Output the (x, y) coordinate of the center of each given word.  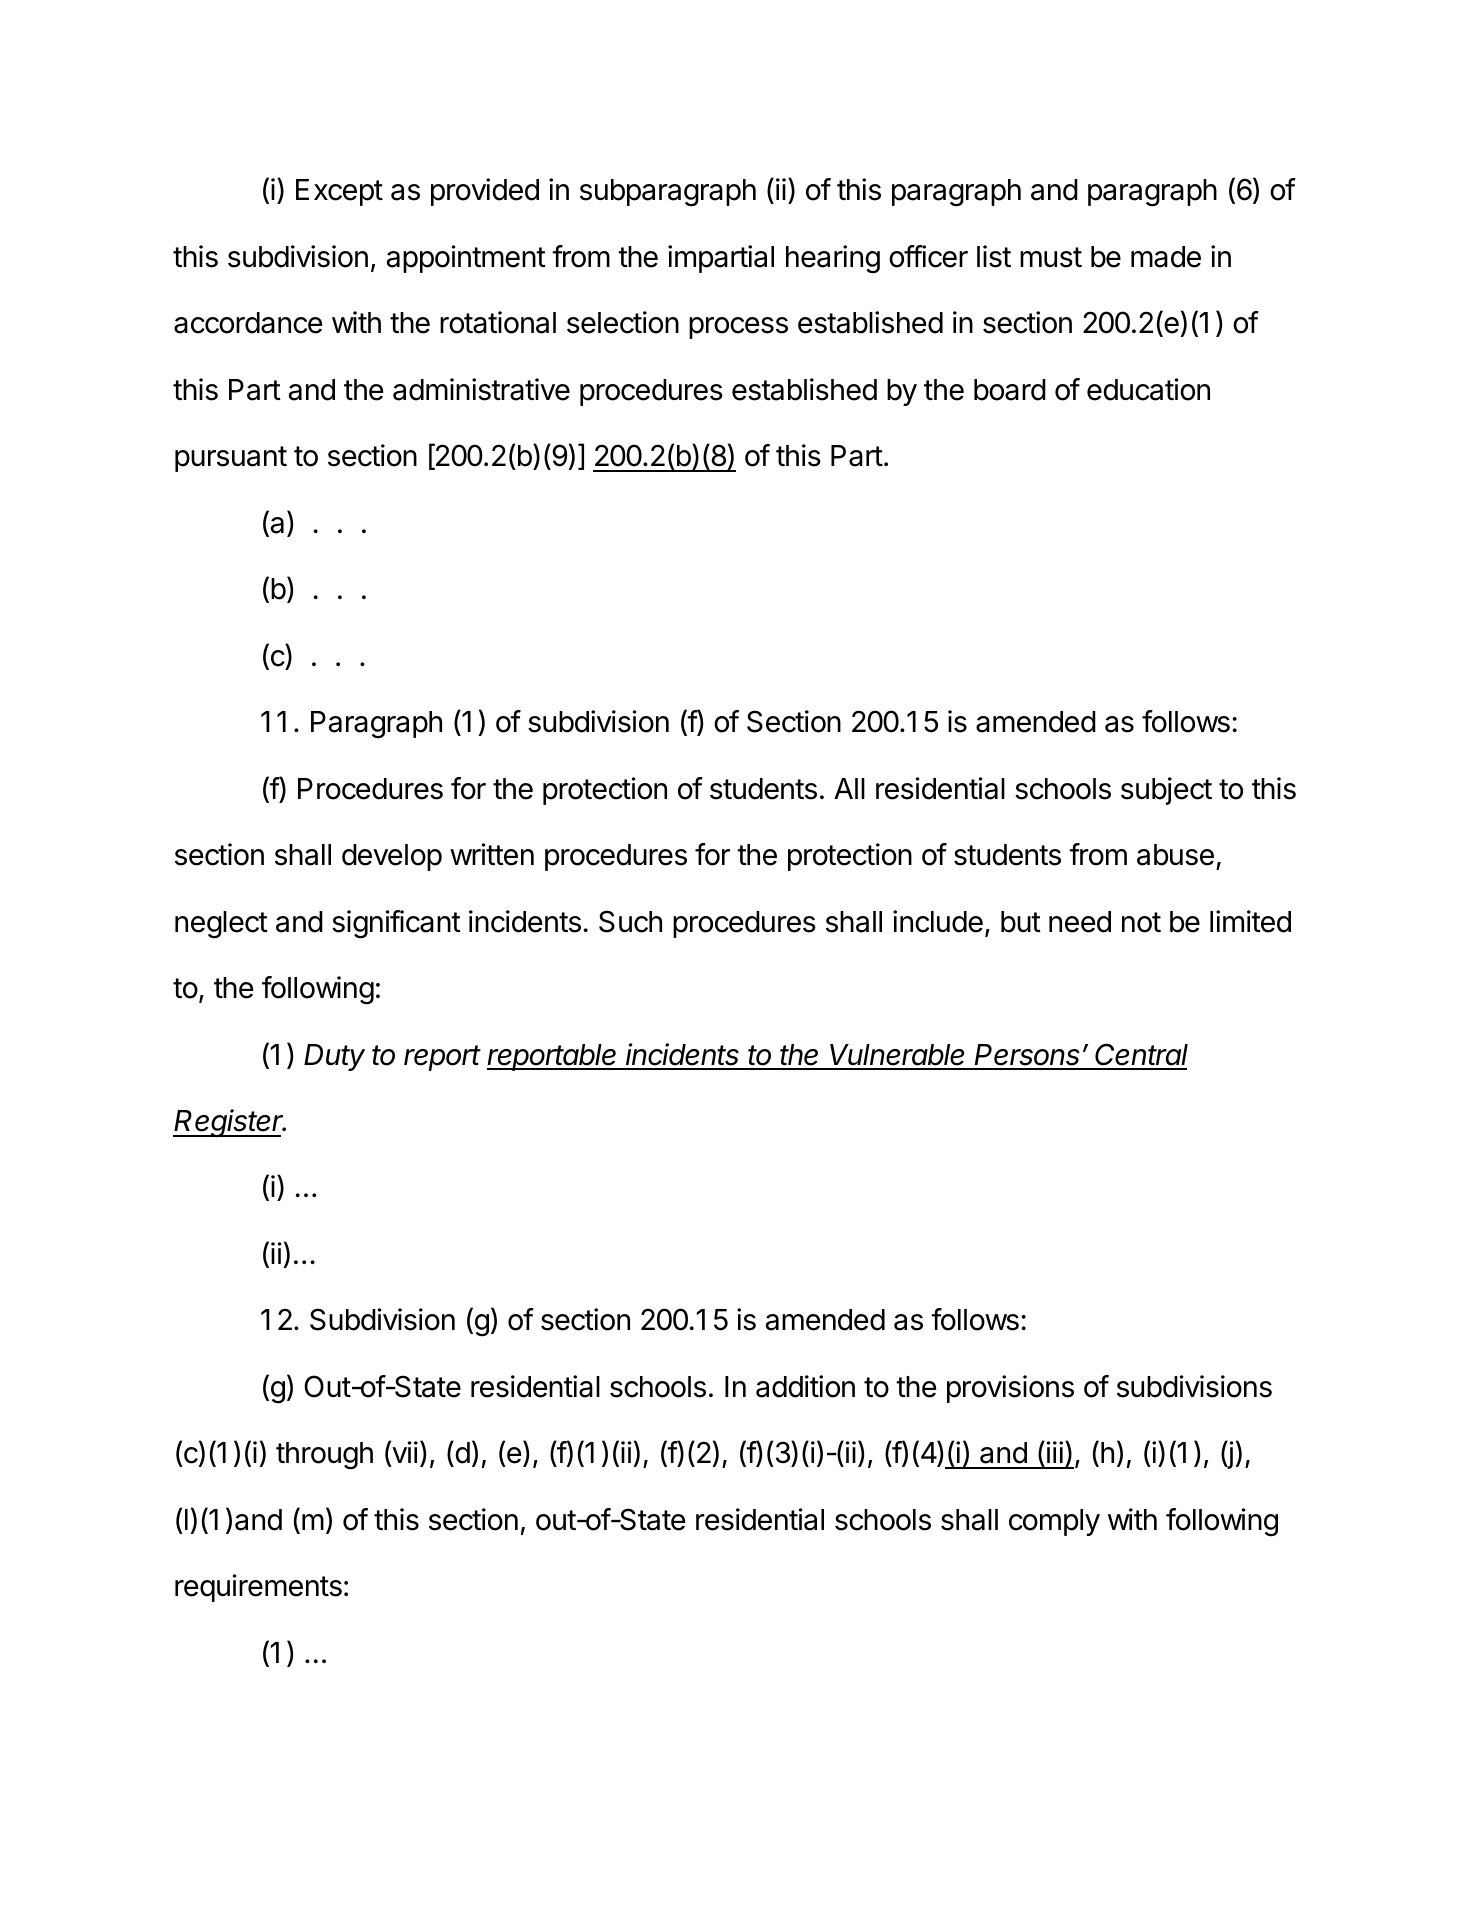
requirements (258, 1588)
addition (805, 1386)
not (1141, 922)
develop (392, 857)
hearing (833, 259)
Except (339, 192)
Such (630, 921)
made (1166, 257)
